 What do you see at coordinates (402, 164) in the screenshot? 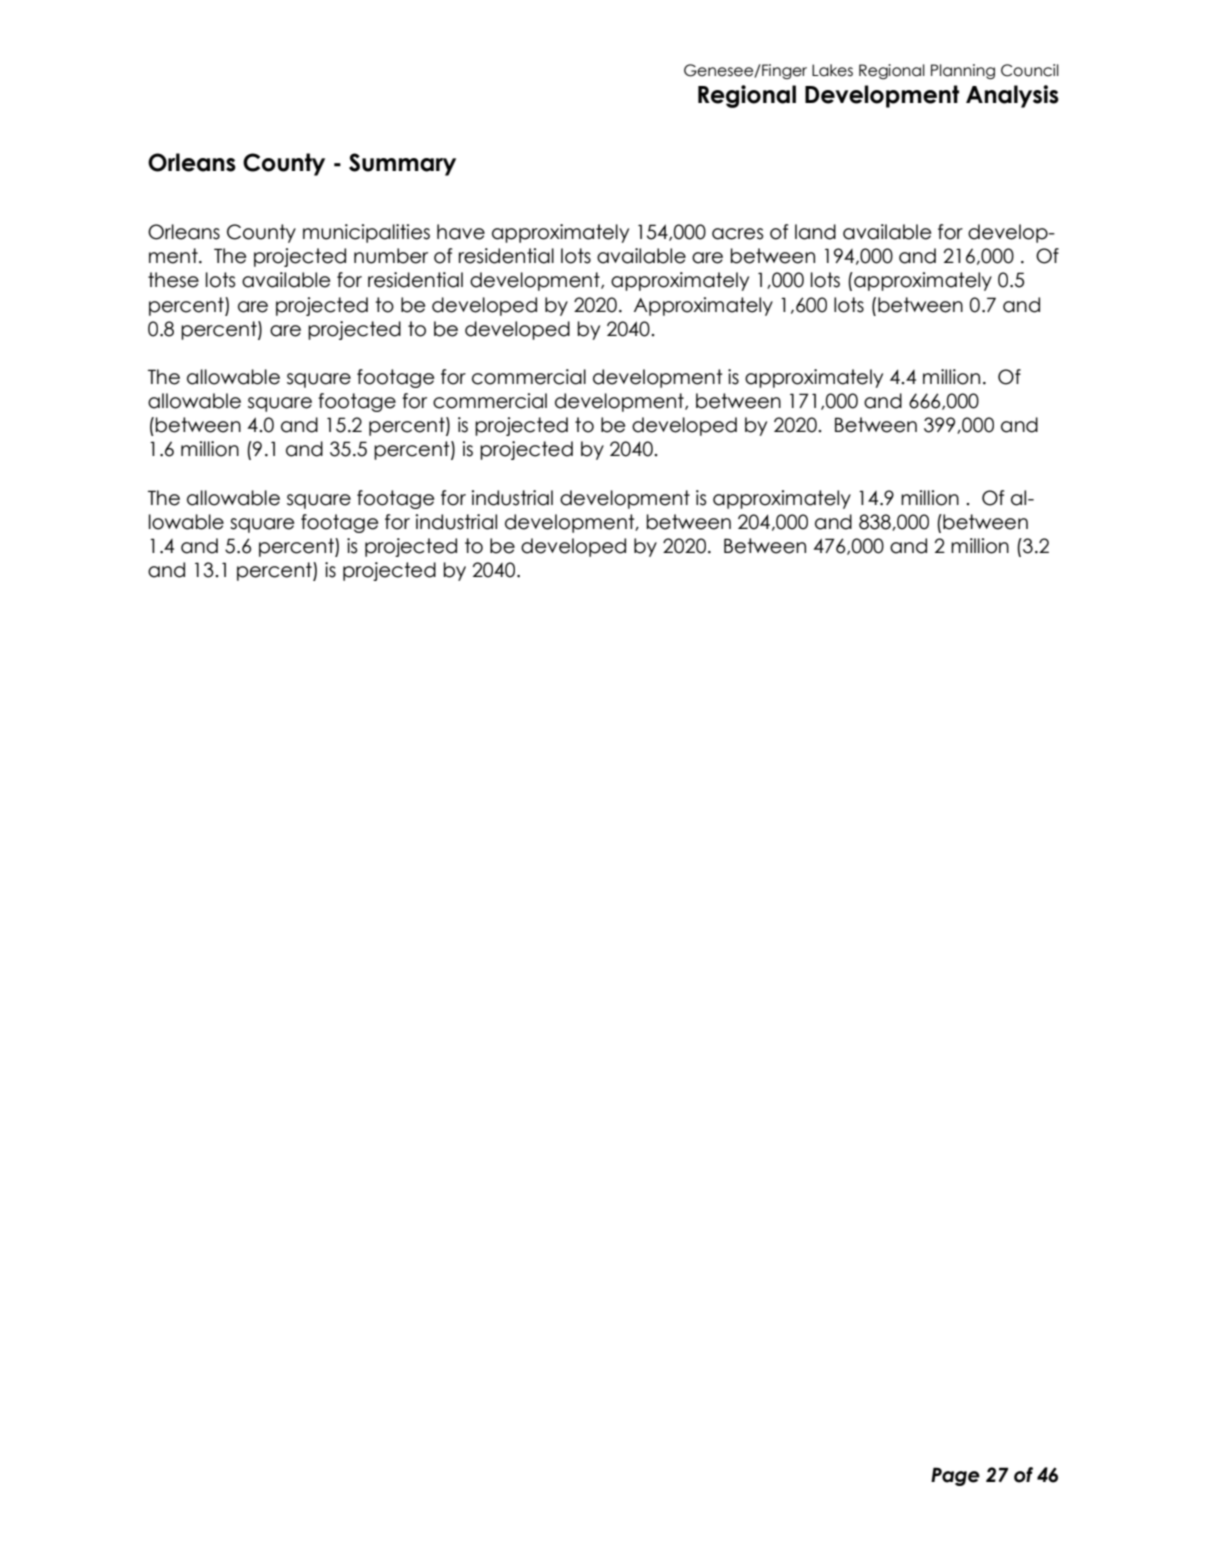
I see `Summary` at bounding box center [402, 164].
